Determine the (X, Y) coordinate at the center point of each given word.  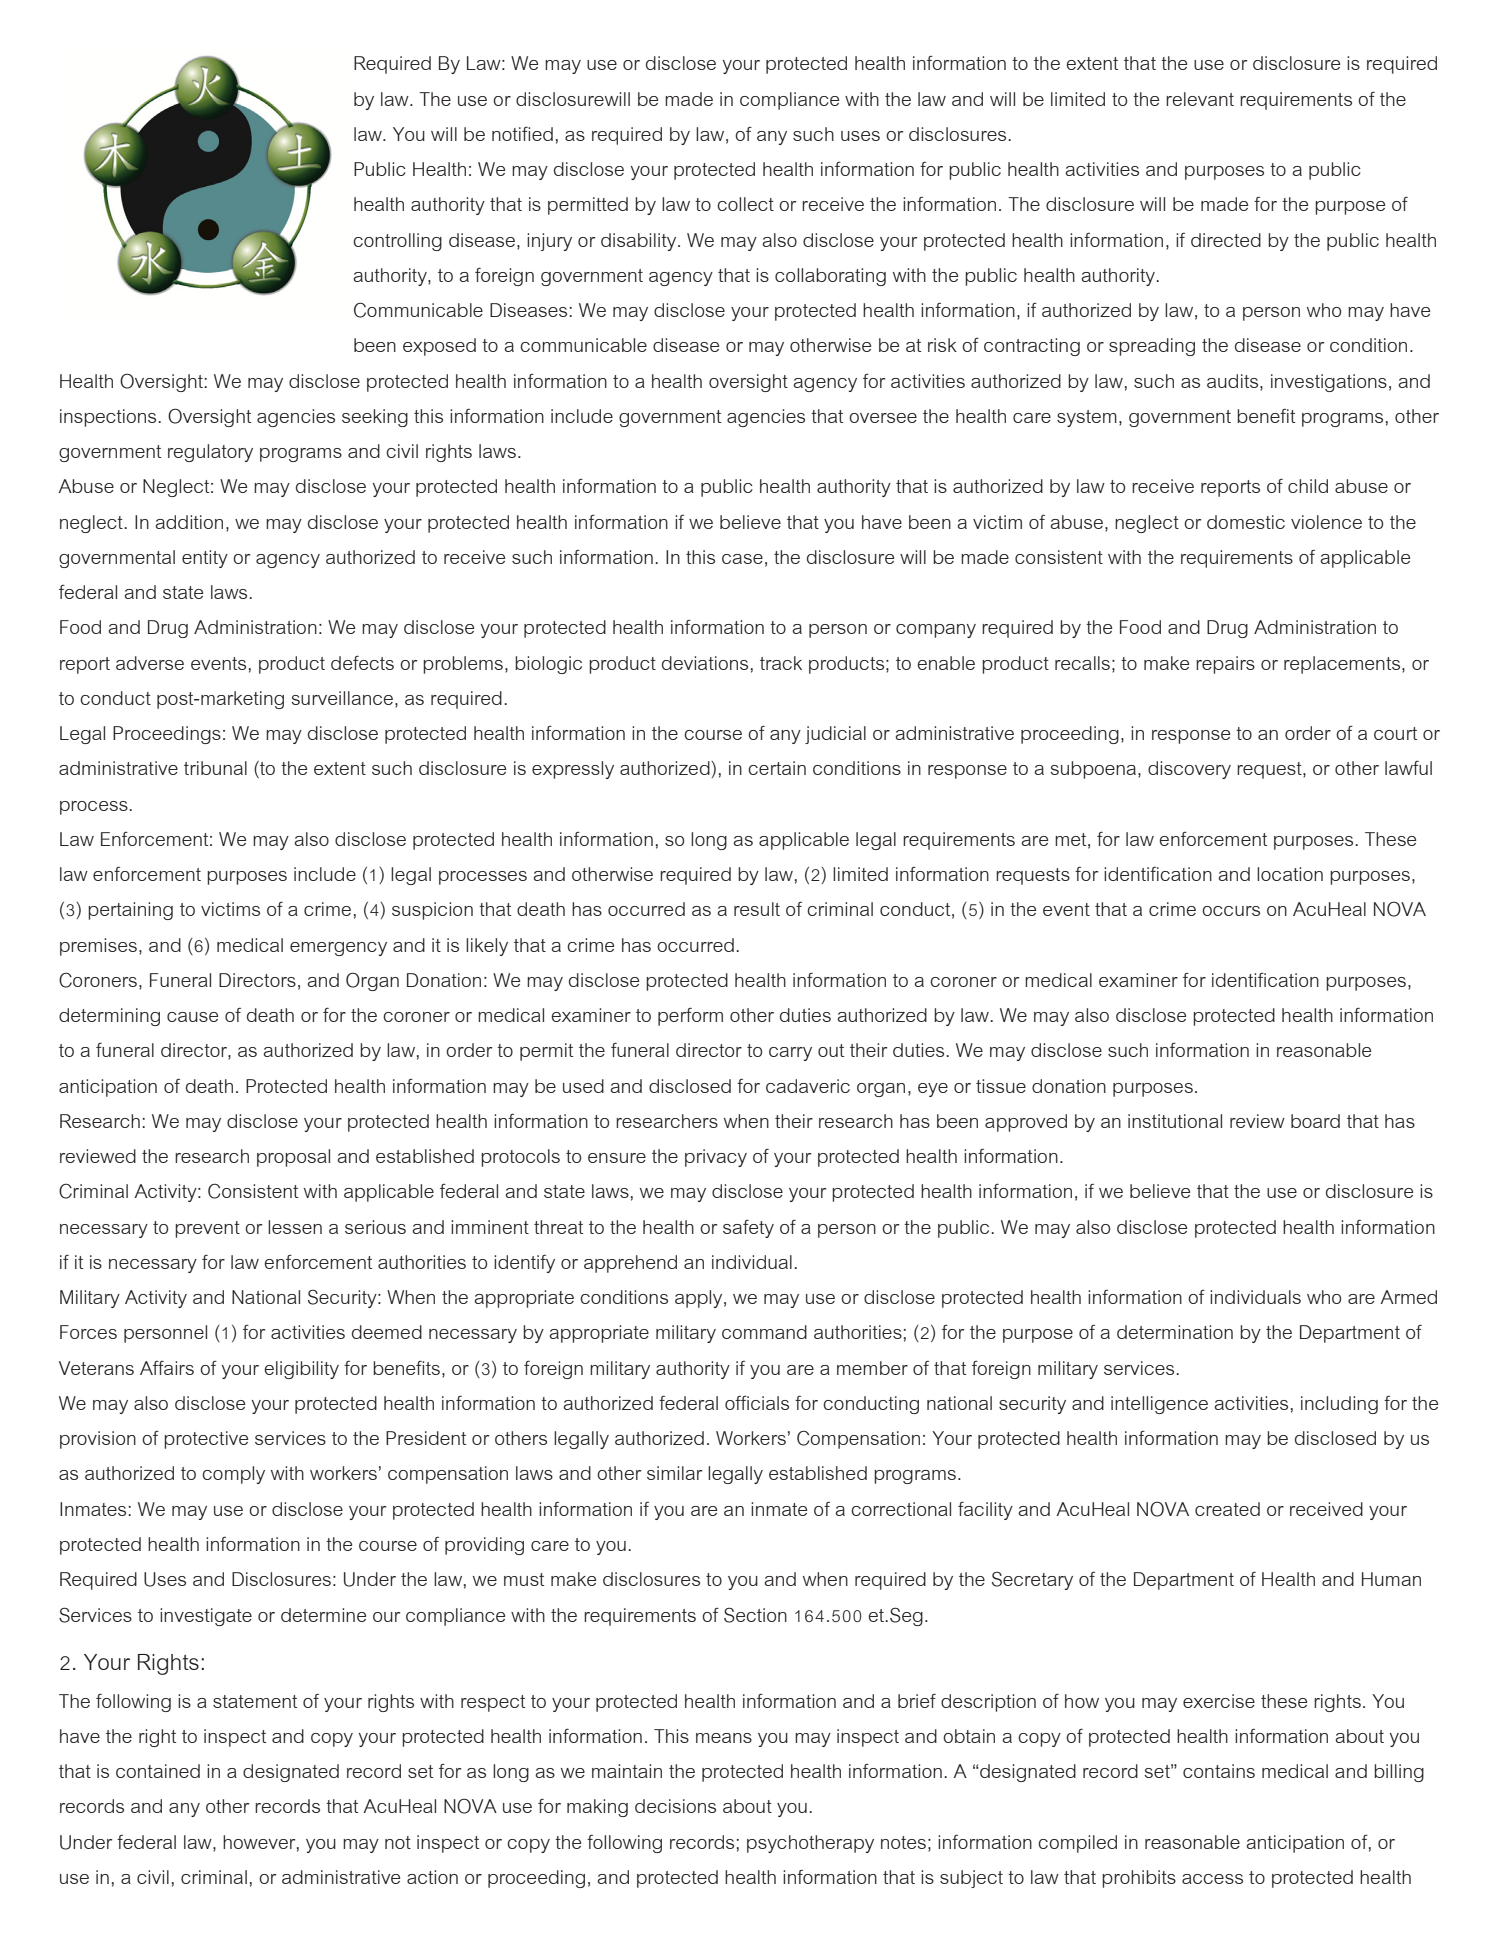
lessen (295, 1227)
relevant (1200, 99)
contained (158, 1771)
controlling (397, 242)
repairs (1225, 665)
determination (1175, 1332)
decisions (675, 1806)
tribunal (215, 768)
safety (748, 1228)
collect (745, 204)
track (781, 663)
